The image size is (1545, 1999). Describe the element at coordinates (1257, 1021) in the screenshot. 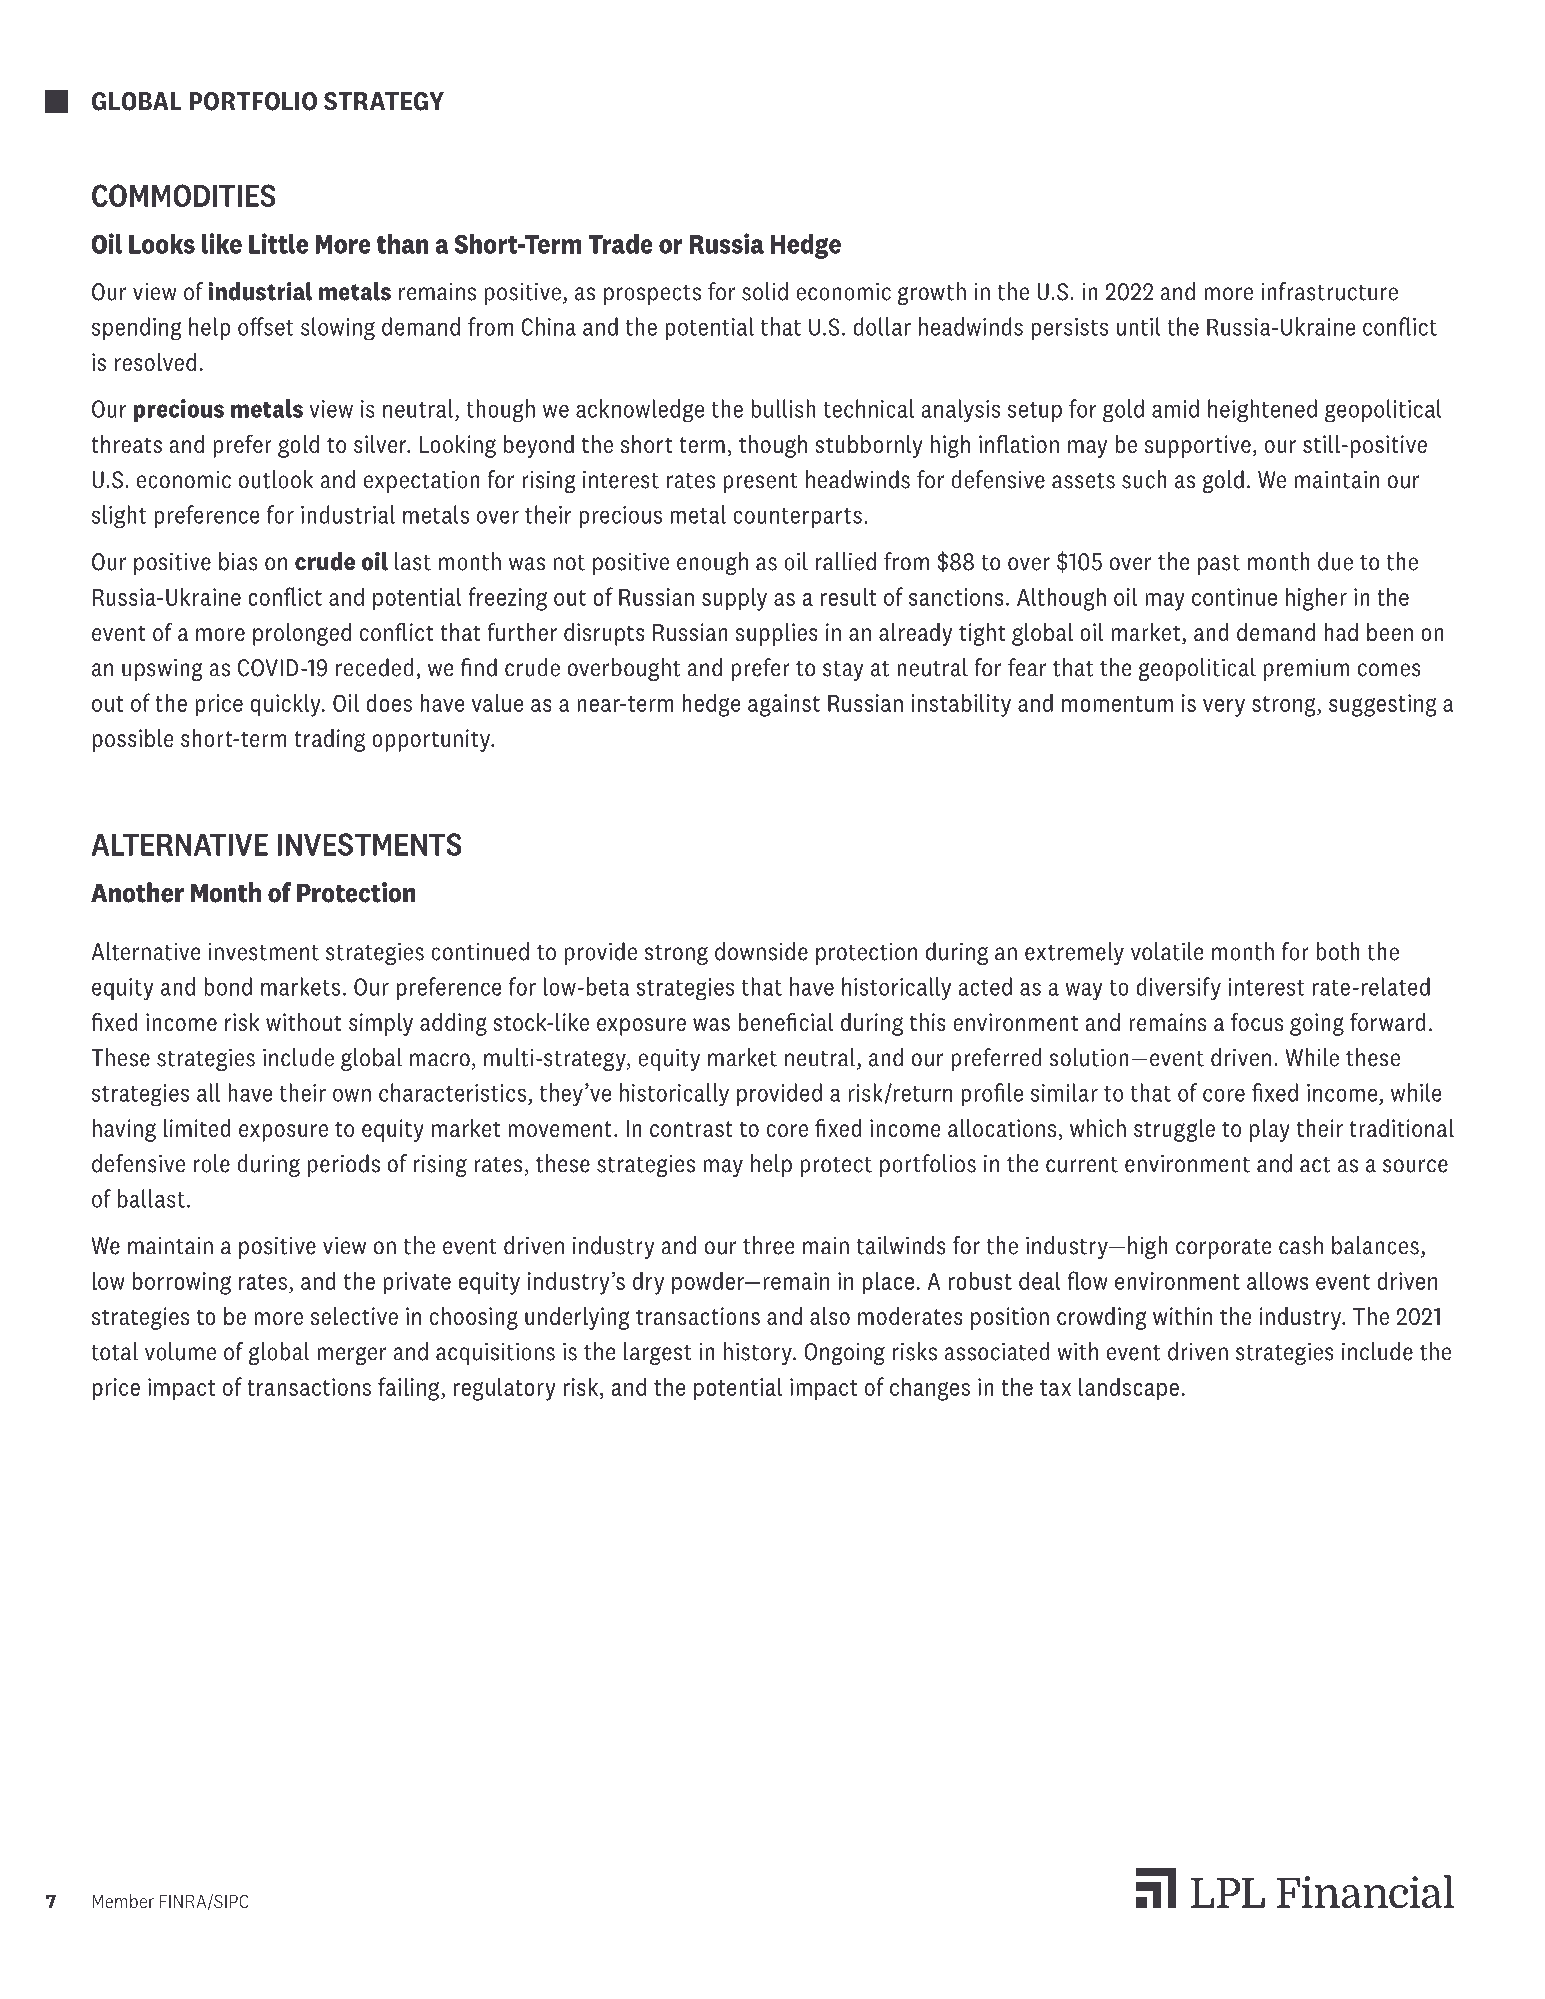

I see `focus` at that location.
